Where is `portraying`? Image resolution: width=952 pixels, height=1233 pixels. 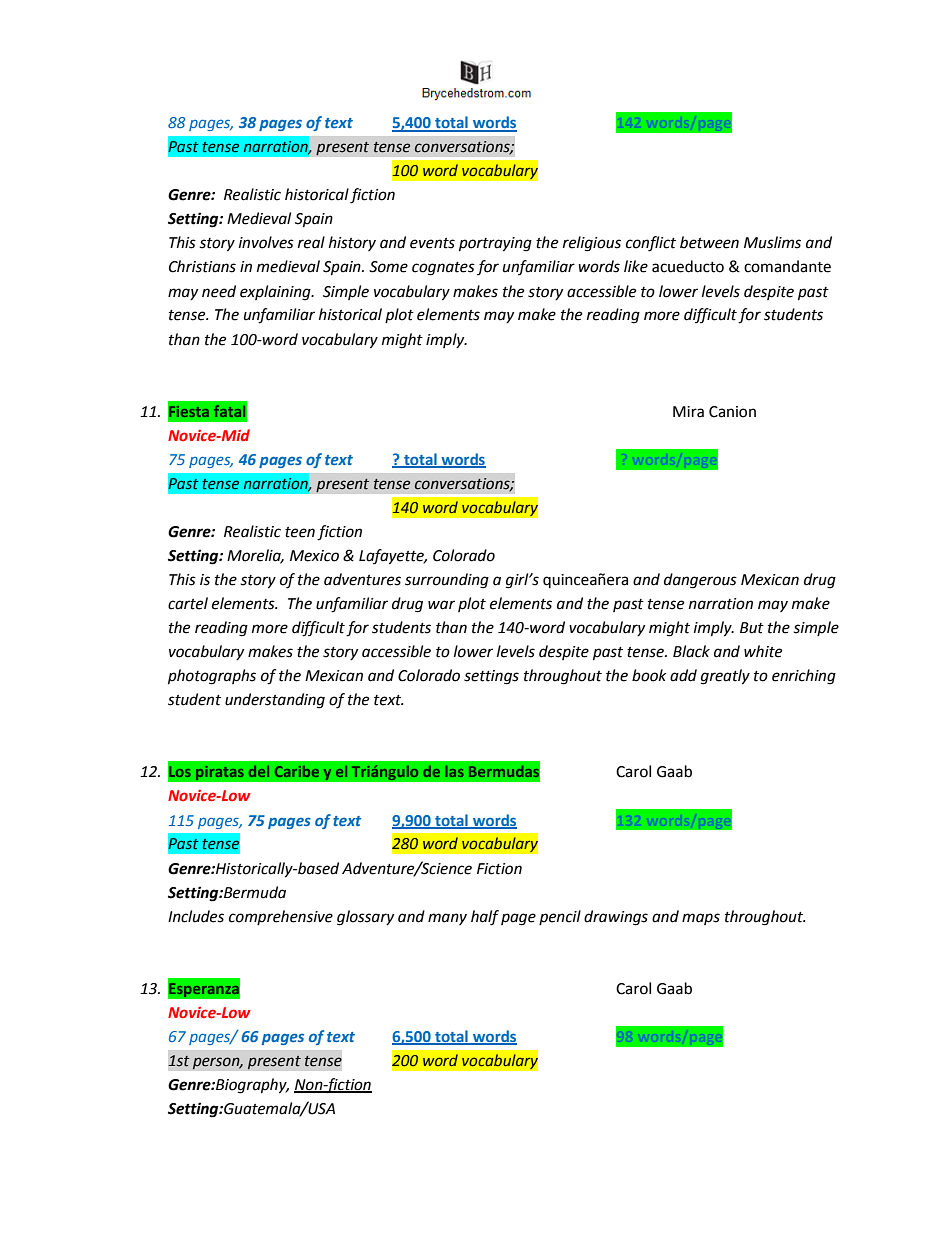 portraying is located at coordinates (495, 244).
